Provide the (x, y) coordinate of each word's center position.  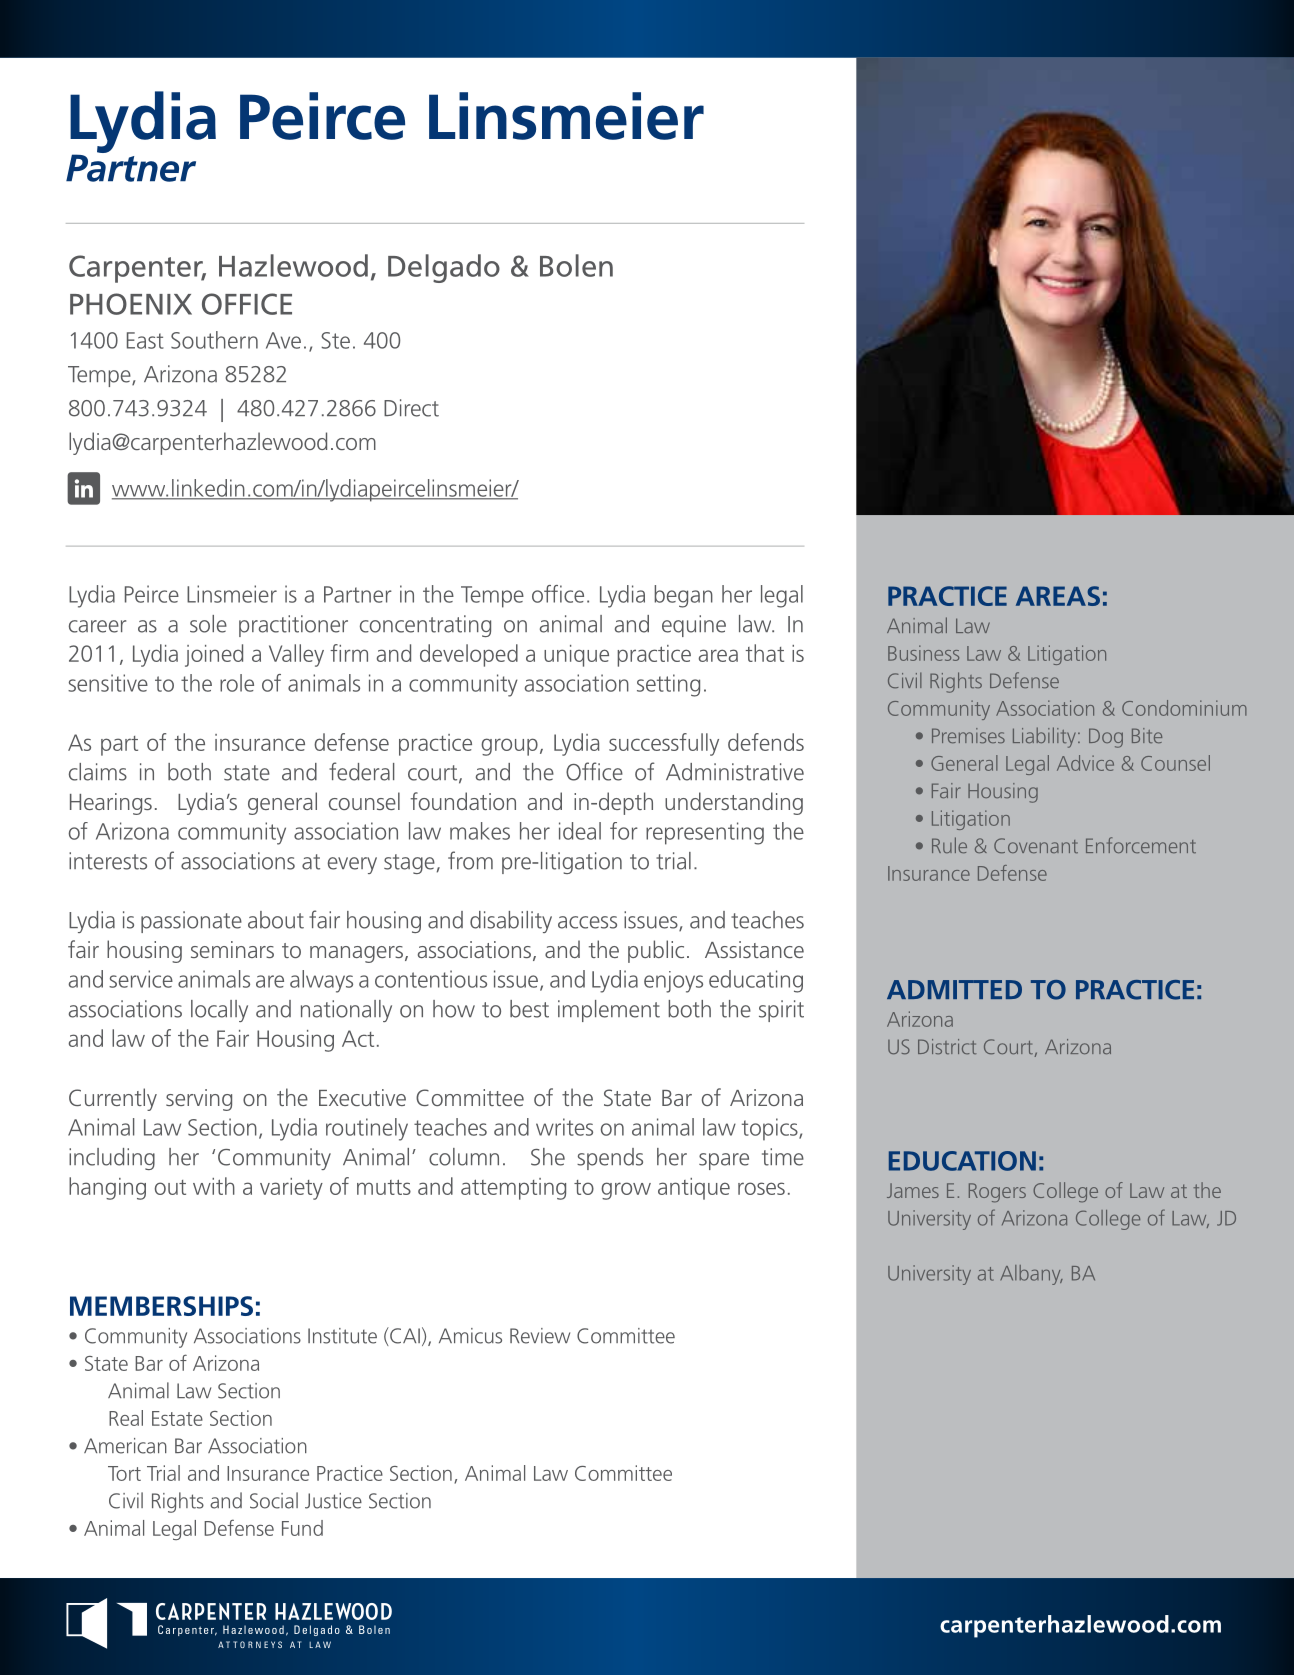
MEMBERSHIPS (161, 1306)
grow (626, 1191)
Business (923, 653)
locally (219, 1011)
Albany (1031, 1275)
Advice (1085, 763)
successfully (664, 744)
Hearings (111, 804)
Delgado (444, 268)
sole (208, 624)
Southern (214, 340)
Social (274, 1500)
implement (609, 1011)
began (683, 596)
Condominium (1184, 708)
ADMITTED (954, 989)
